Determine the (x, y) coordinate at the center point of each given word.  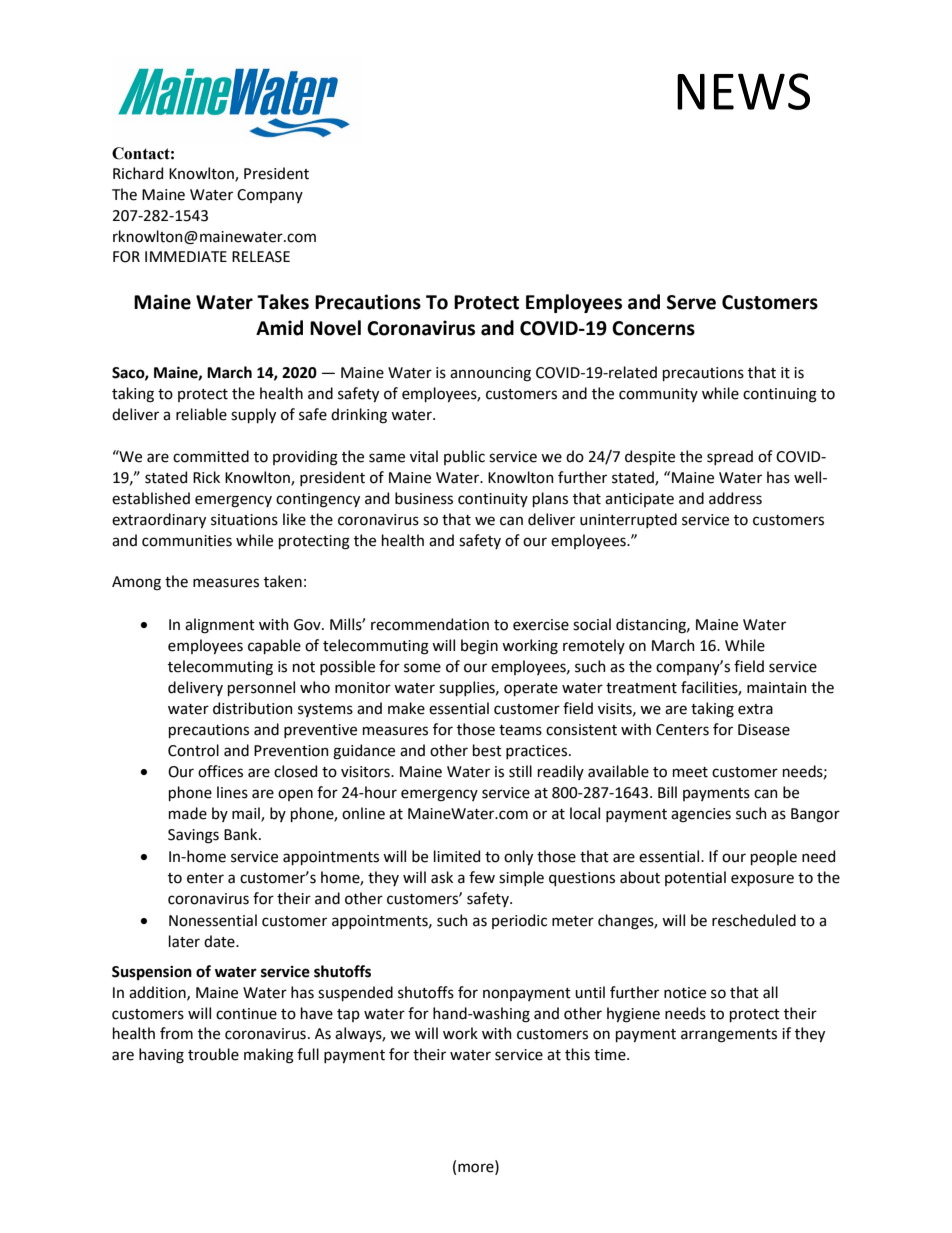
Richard (138, 173)
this (577, 1054)
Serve (691, 302)
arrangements (729, 1036)
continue (246, 1014)
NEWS (743, 91)
